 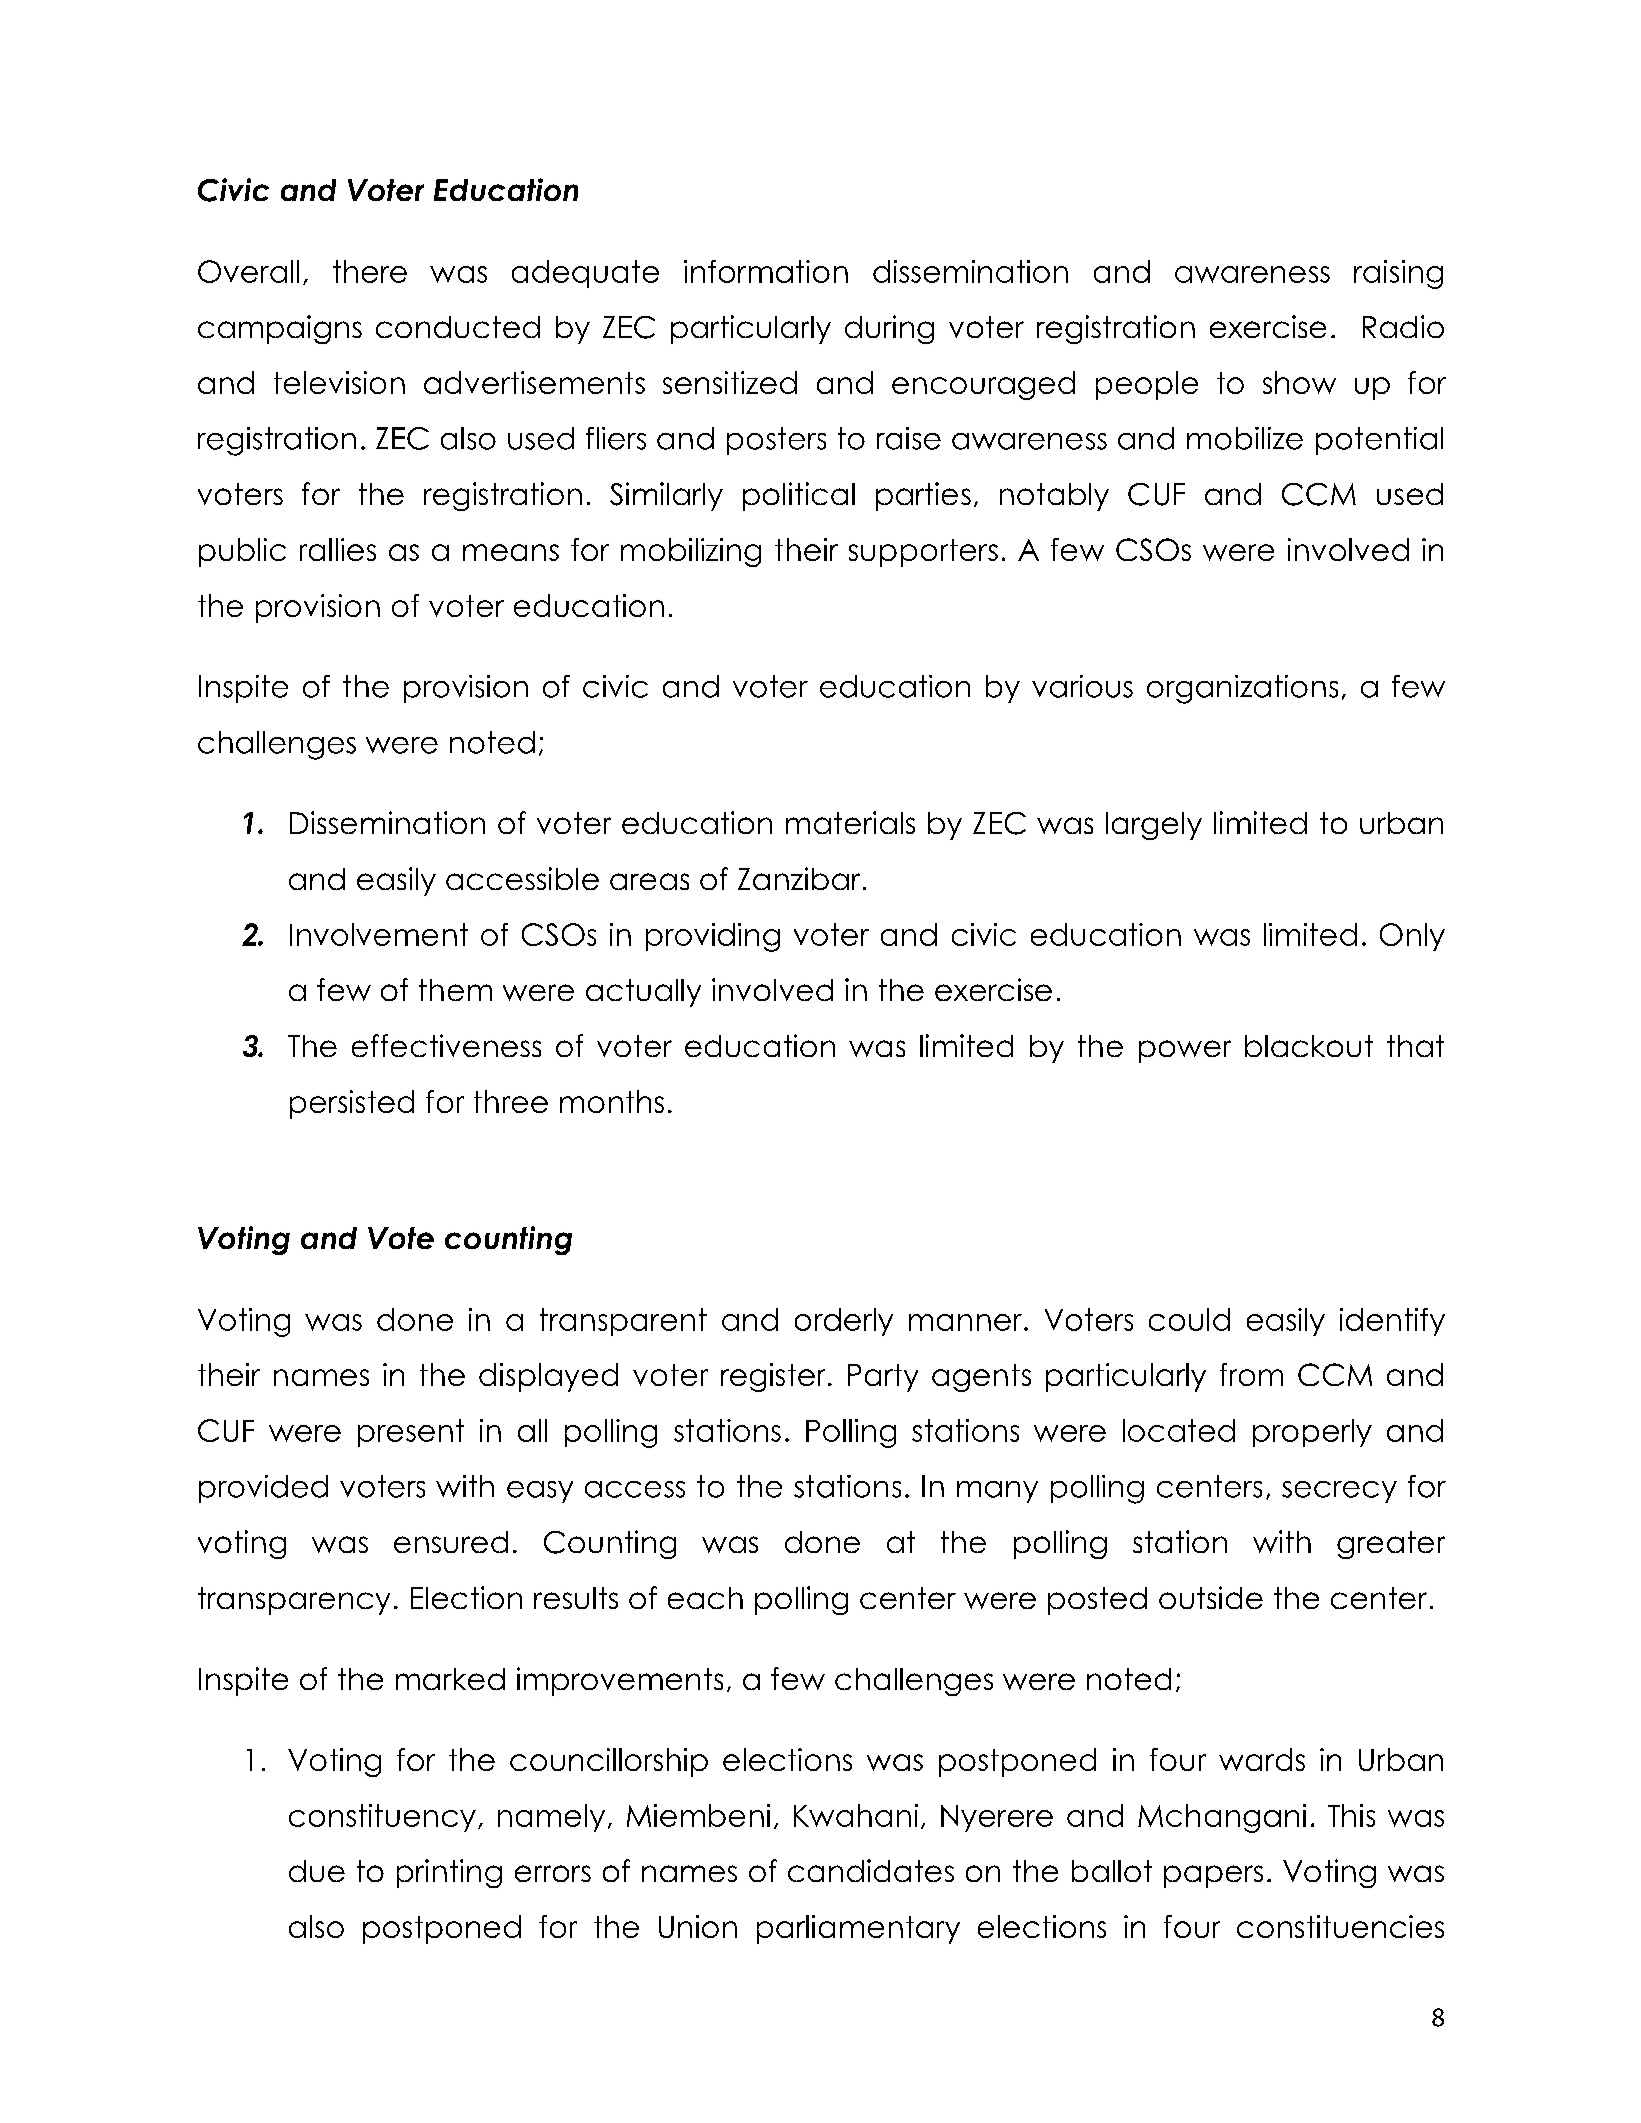 I want to click on secrecy, so click(x=1339, y=1492).
